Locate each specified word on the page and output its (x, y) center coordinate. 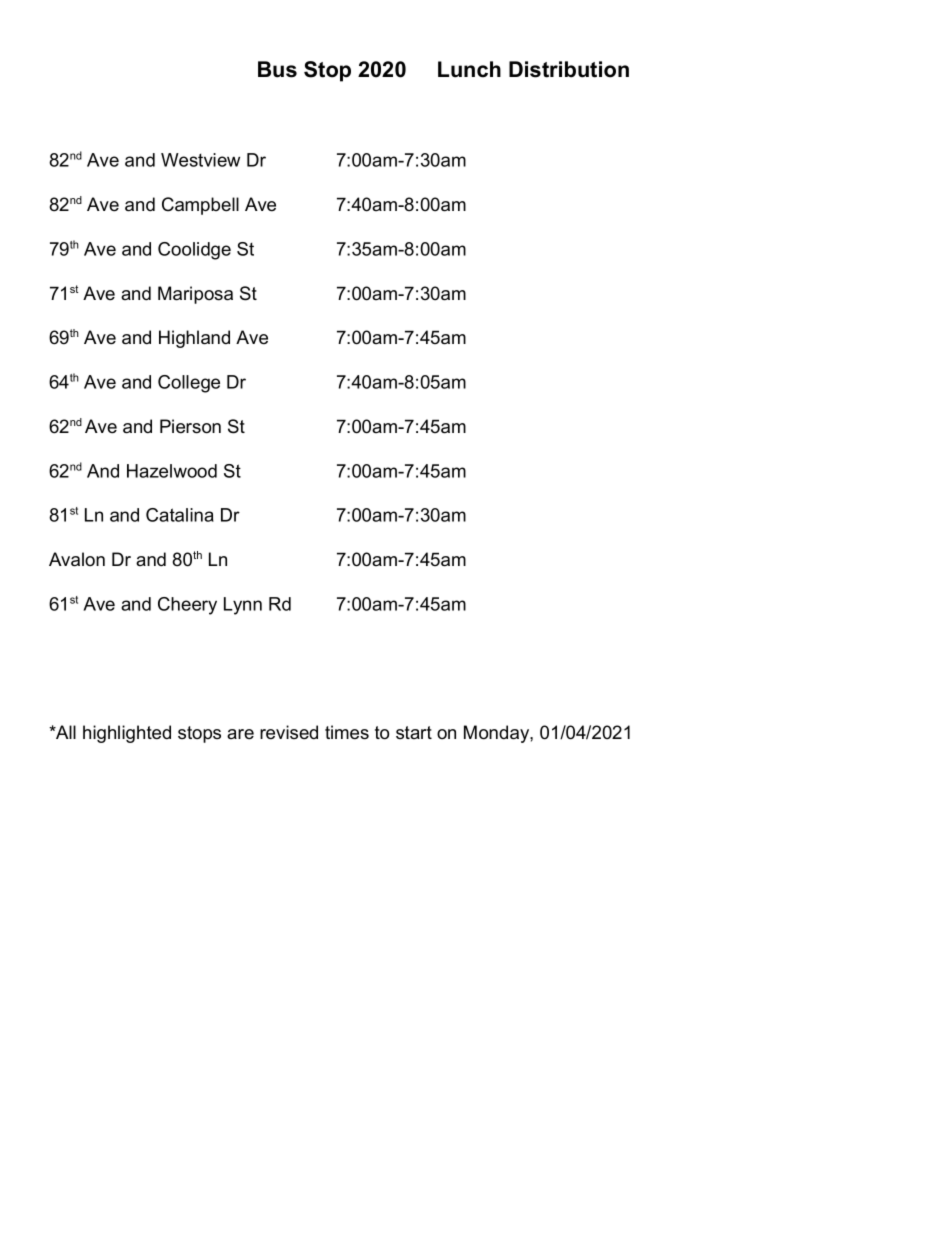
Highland (194, 339)
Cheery (187, 606)
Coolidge (194, 251)
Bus (277, 69)
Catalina (180, 515)
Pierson (190, 426)
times (347, 732)
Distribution (569, 69)
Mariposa (195, 295)
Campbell (200, 206)
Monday (497, 734)
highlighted (127, 734)
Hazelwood (172, 471)
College (189, 384)
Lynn (243, 606)
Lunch (469, 69)
